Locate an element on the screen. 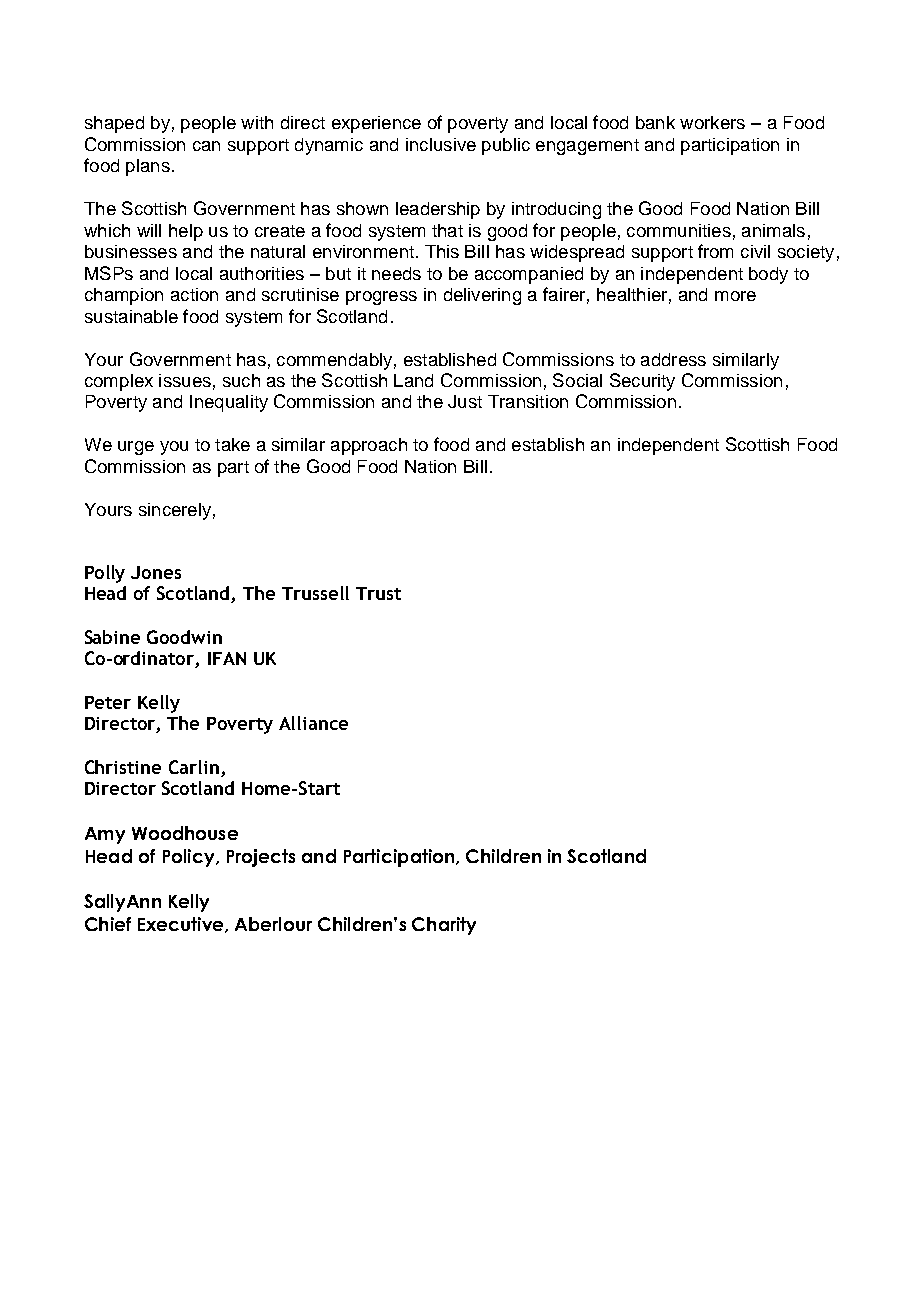 This screenshot has width=924, height=1309. Executive is located at coordinates (182, 925).
